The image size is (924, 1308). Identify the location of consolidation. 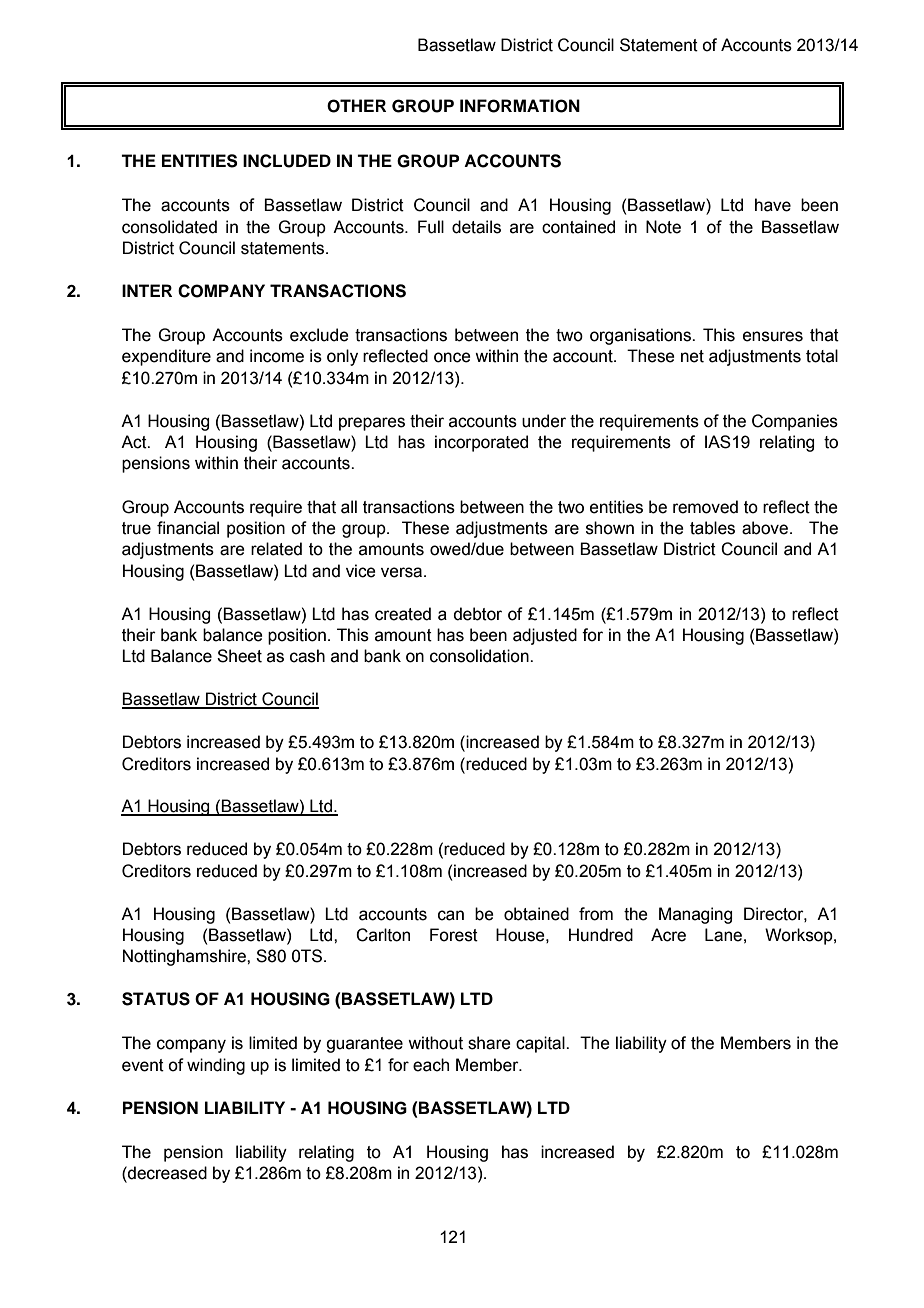
(480, 656).
